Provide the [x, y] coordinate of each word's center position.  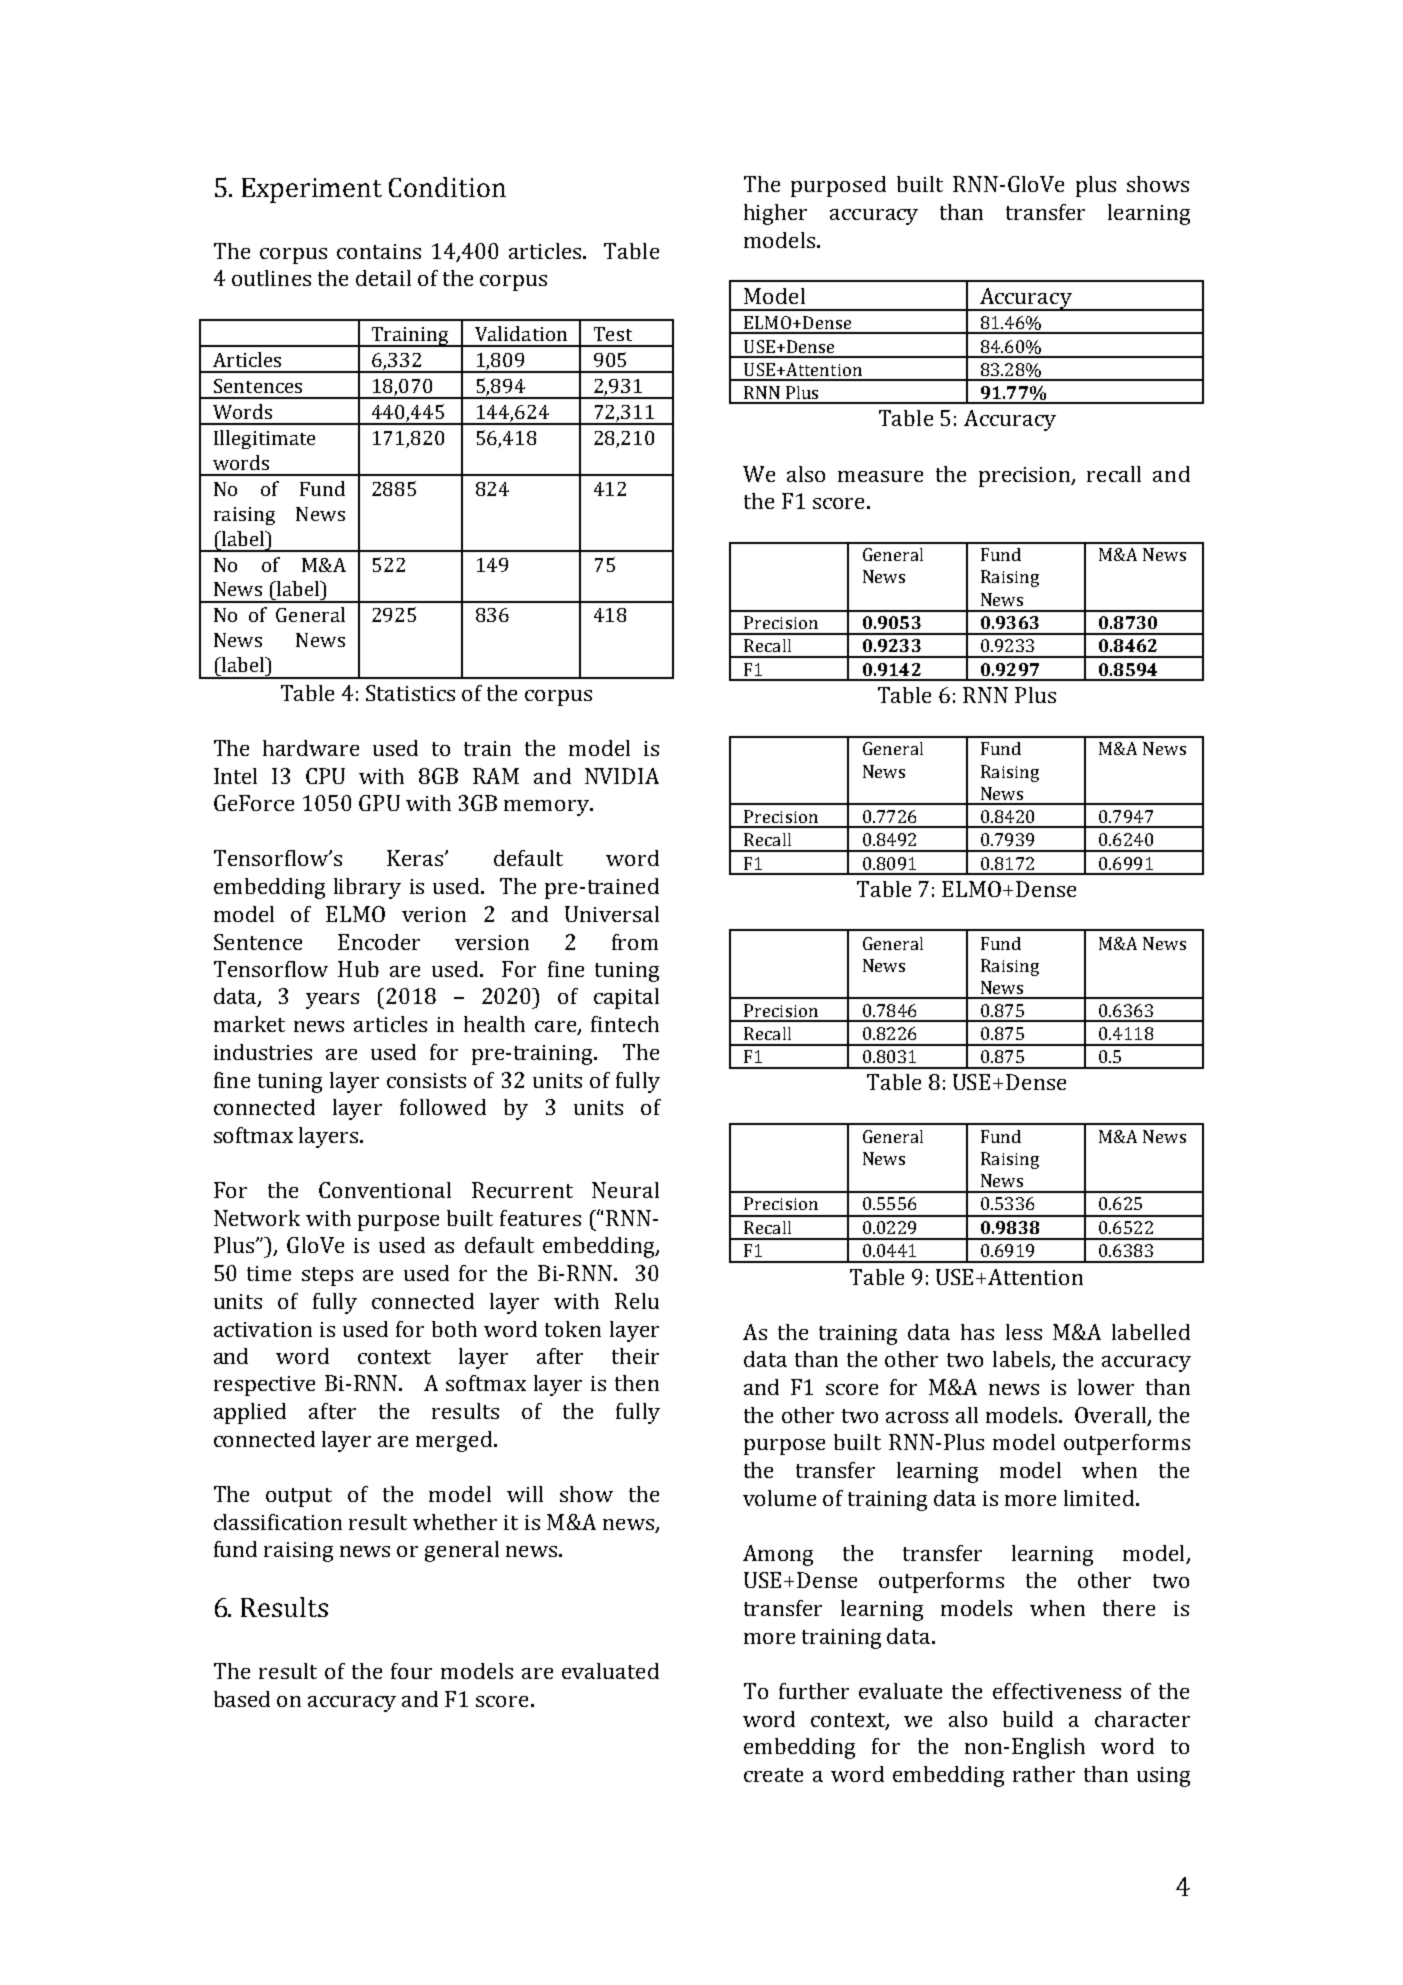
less [1024, 1332]
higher [775, 214]
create [773, 1775]
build [1028, 1719]
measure [880, 476]
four [411, 1671]
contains [379, 251]
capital [626, 998]
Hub [358, 969]
